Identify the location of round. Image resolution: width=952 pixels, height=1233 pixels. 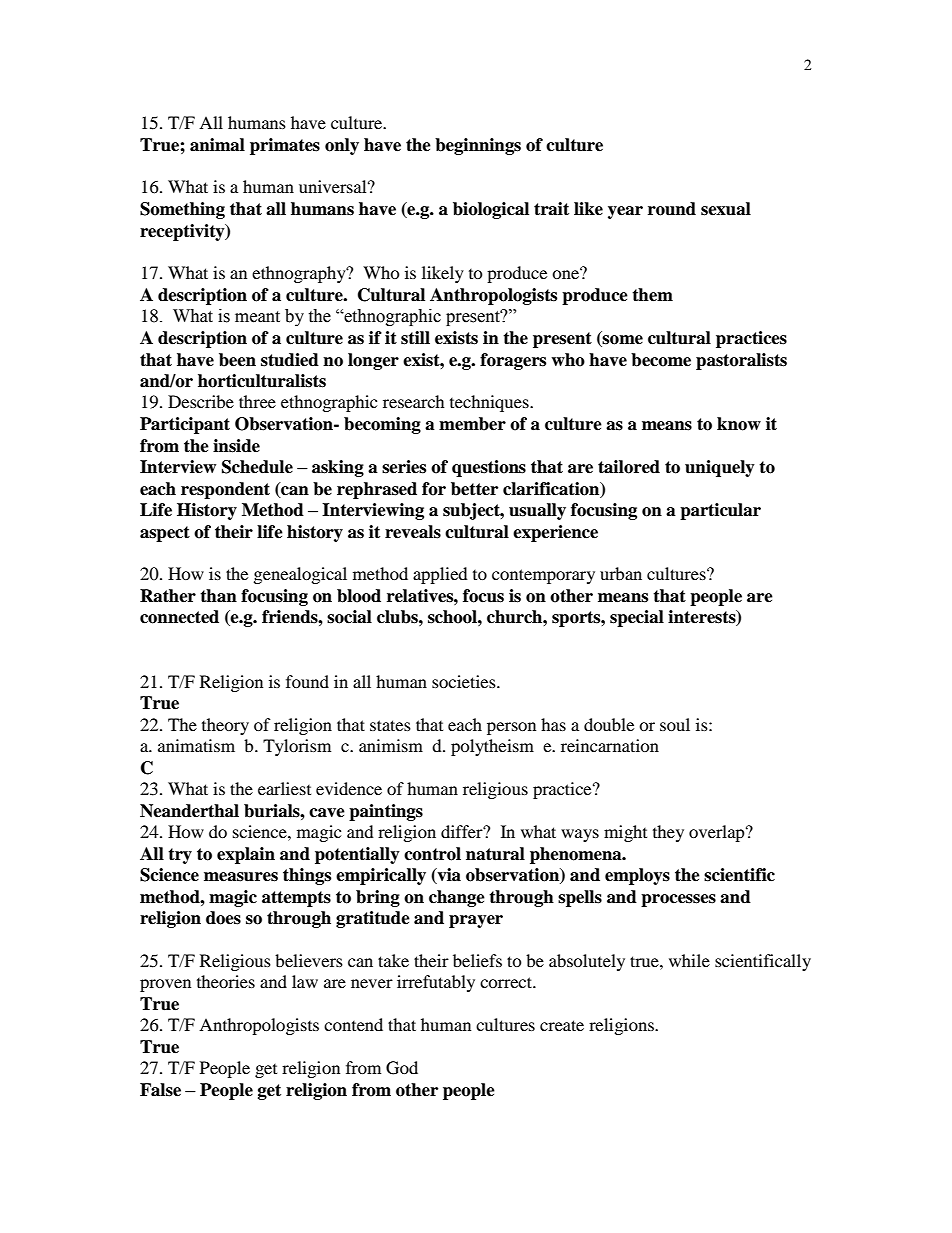
(672, 209).
